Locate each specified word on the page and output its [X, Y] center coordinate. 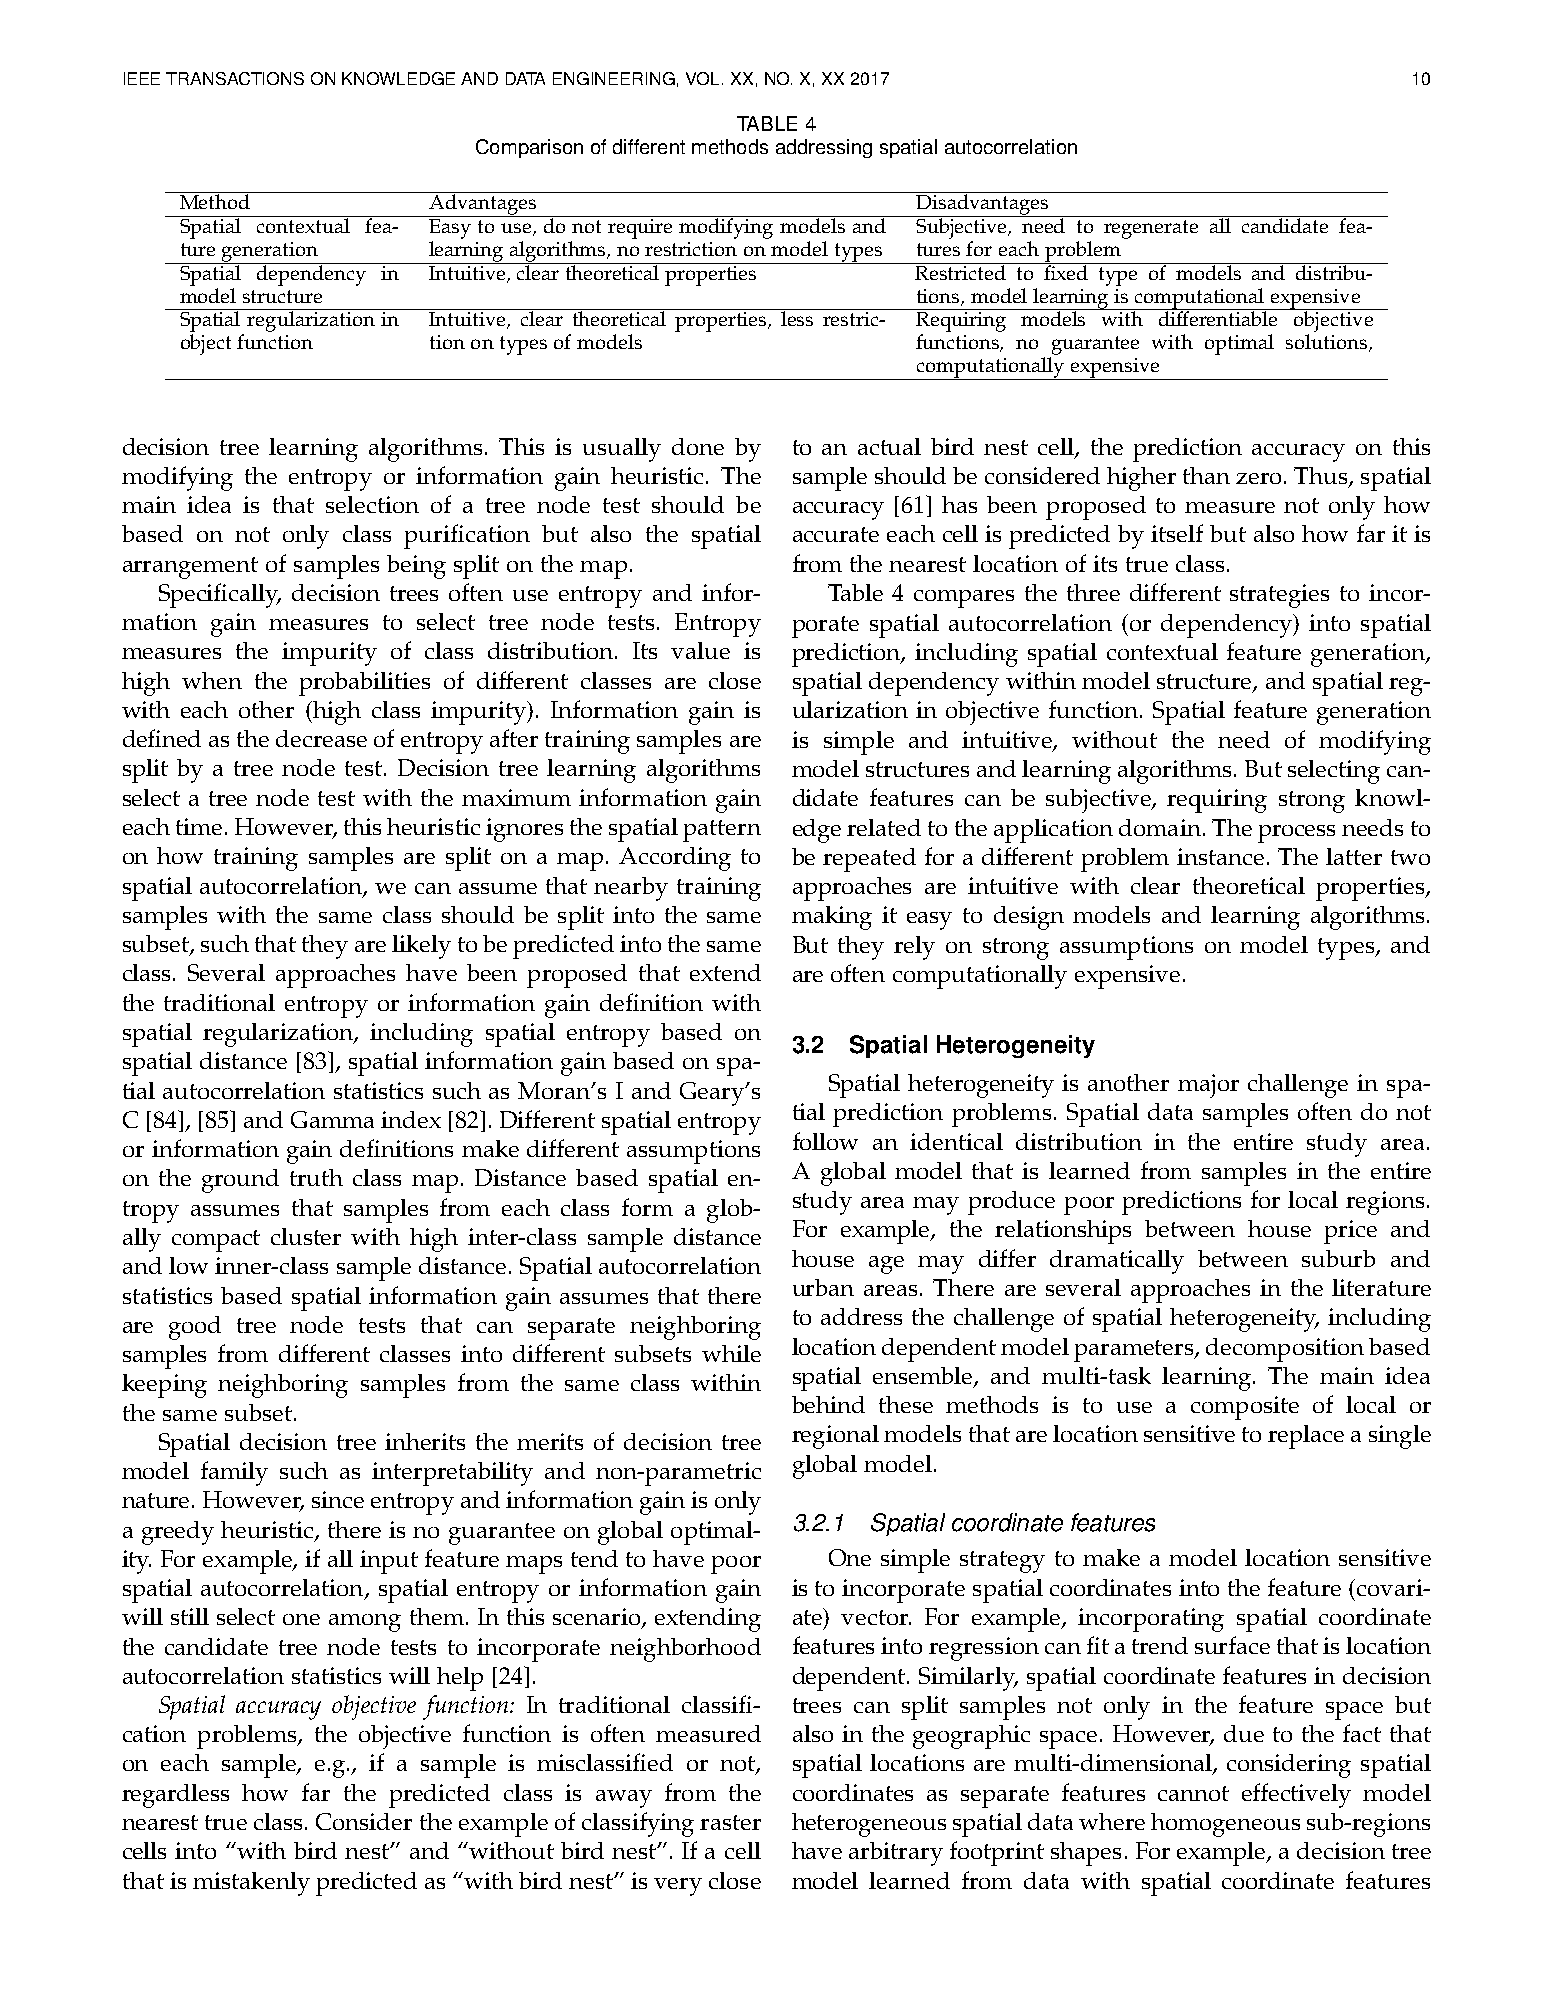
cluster [306, 1236]
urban [823, 1287]
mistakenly [251, 1884]
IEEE [142, 78]
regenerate [1151, 229]
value [700, 650]
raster [730, 1822]
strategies [1279, 596]
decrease [321, 738]
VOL [704, 78]
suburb [1338, 1258]
